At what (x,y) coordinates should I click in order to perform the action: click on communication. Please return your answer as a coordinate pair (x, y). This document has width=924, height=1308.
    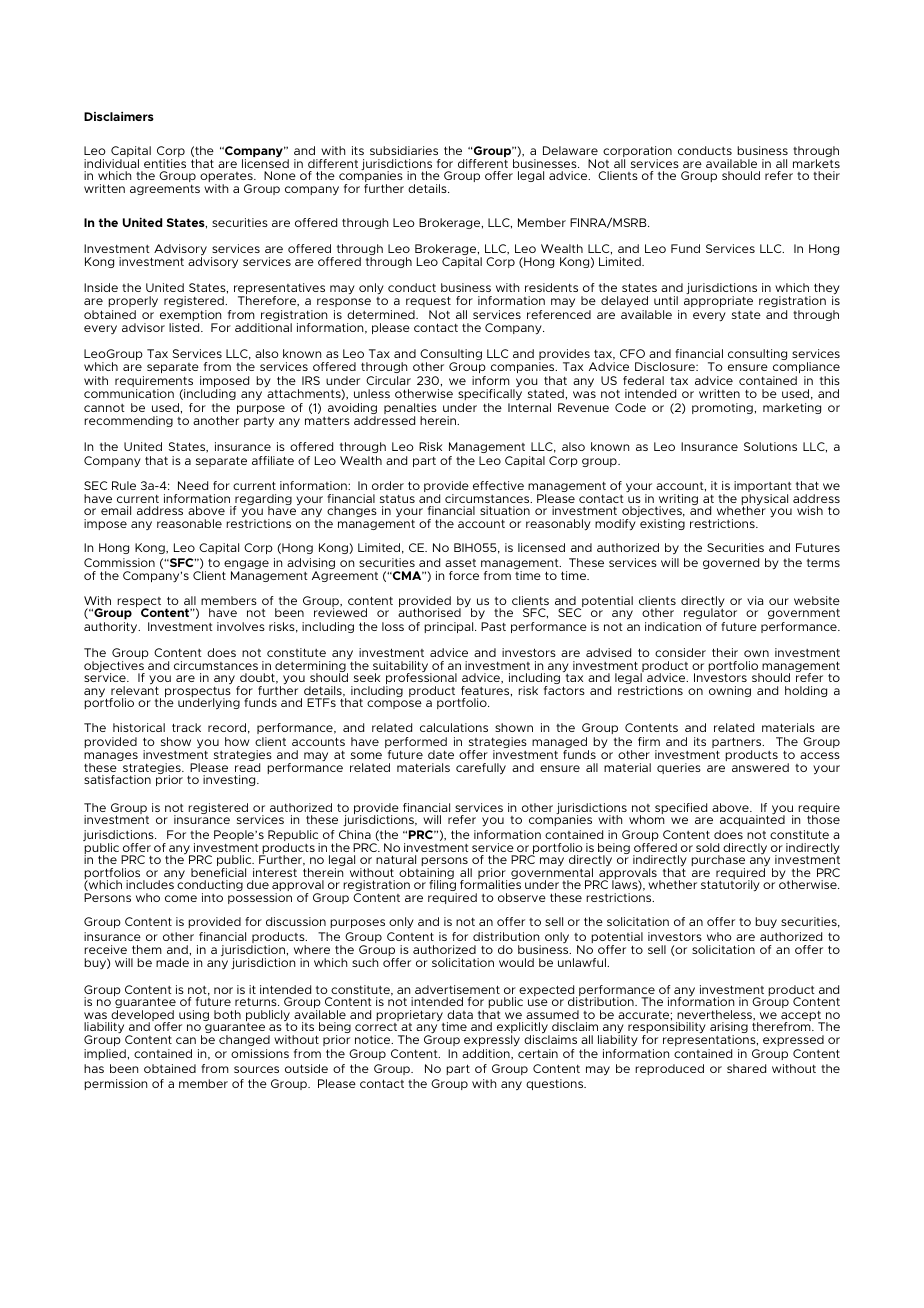
    Looking at the image, I should click on (129, 393).
